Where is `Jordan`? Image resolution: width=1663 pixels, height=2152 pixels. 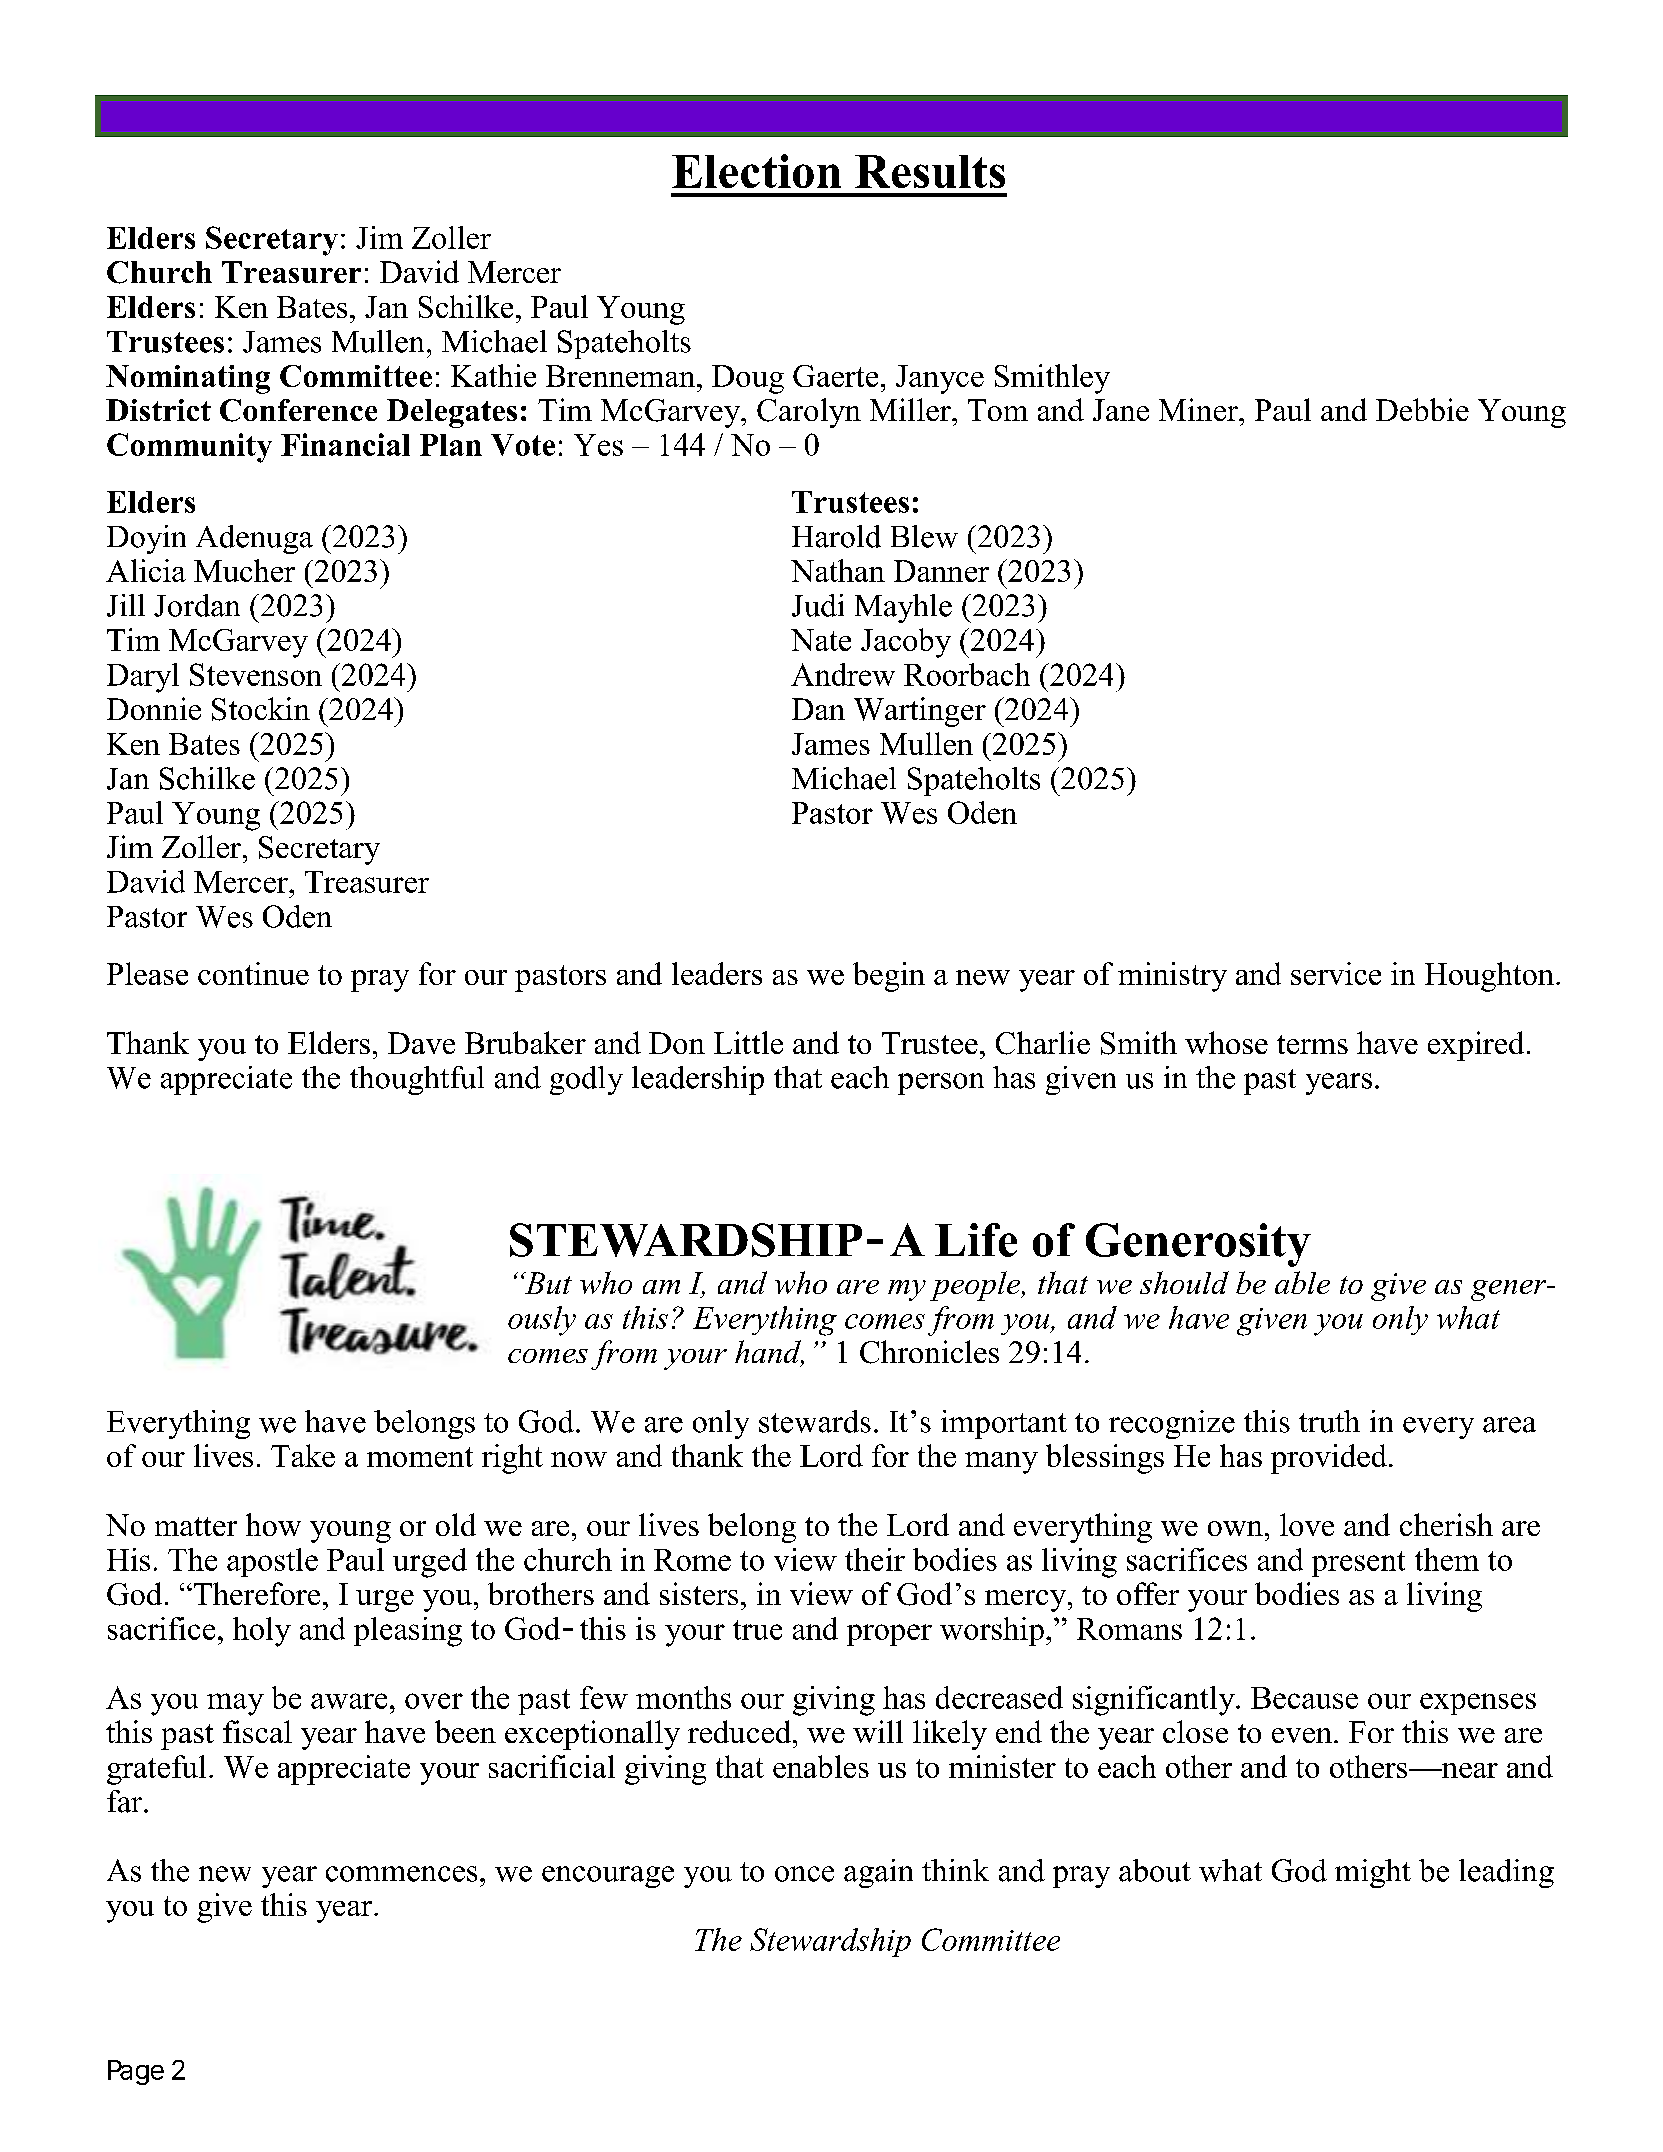
Jordan is located at coordinates (197, 605).
